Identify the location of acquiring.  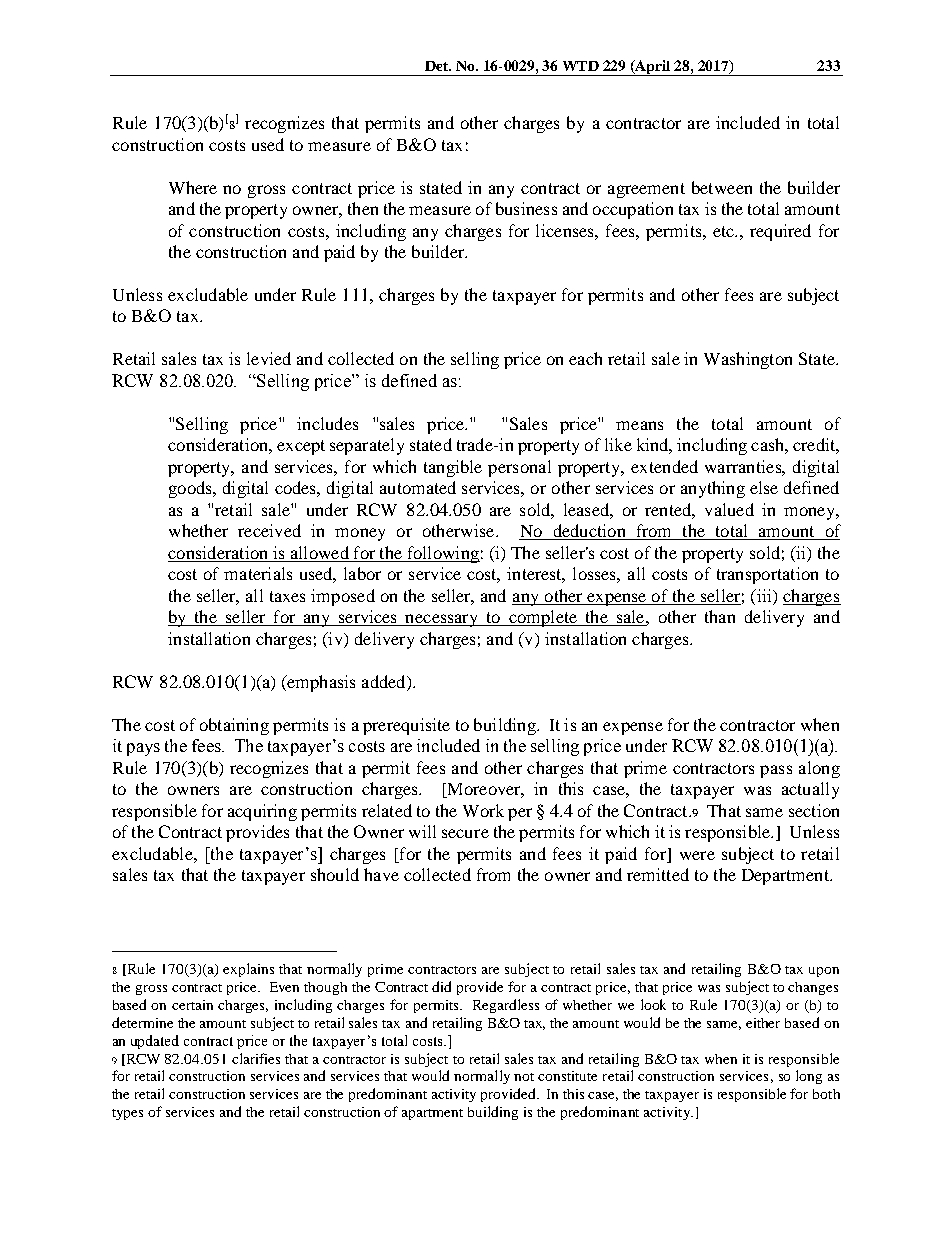
(262, 812).
